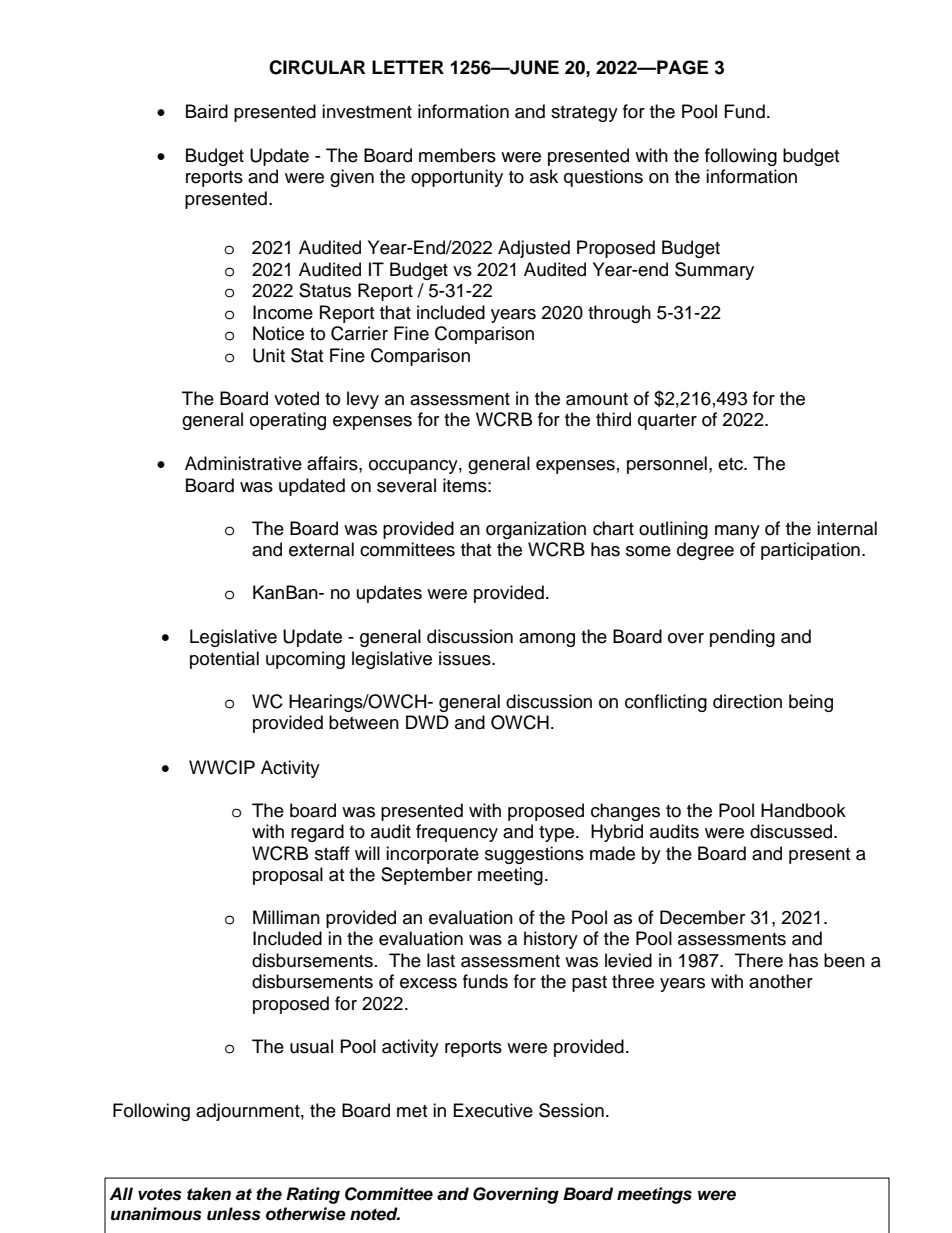  What do you see at coordinates (209, 1194) in the screenshot?
I see `taken` at bounding box center [209, 1194].
